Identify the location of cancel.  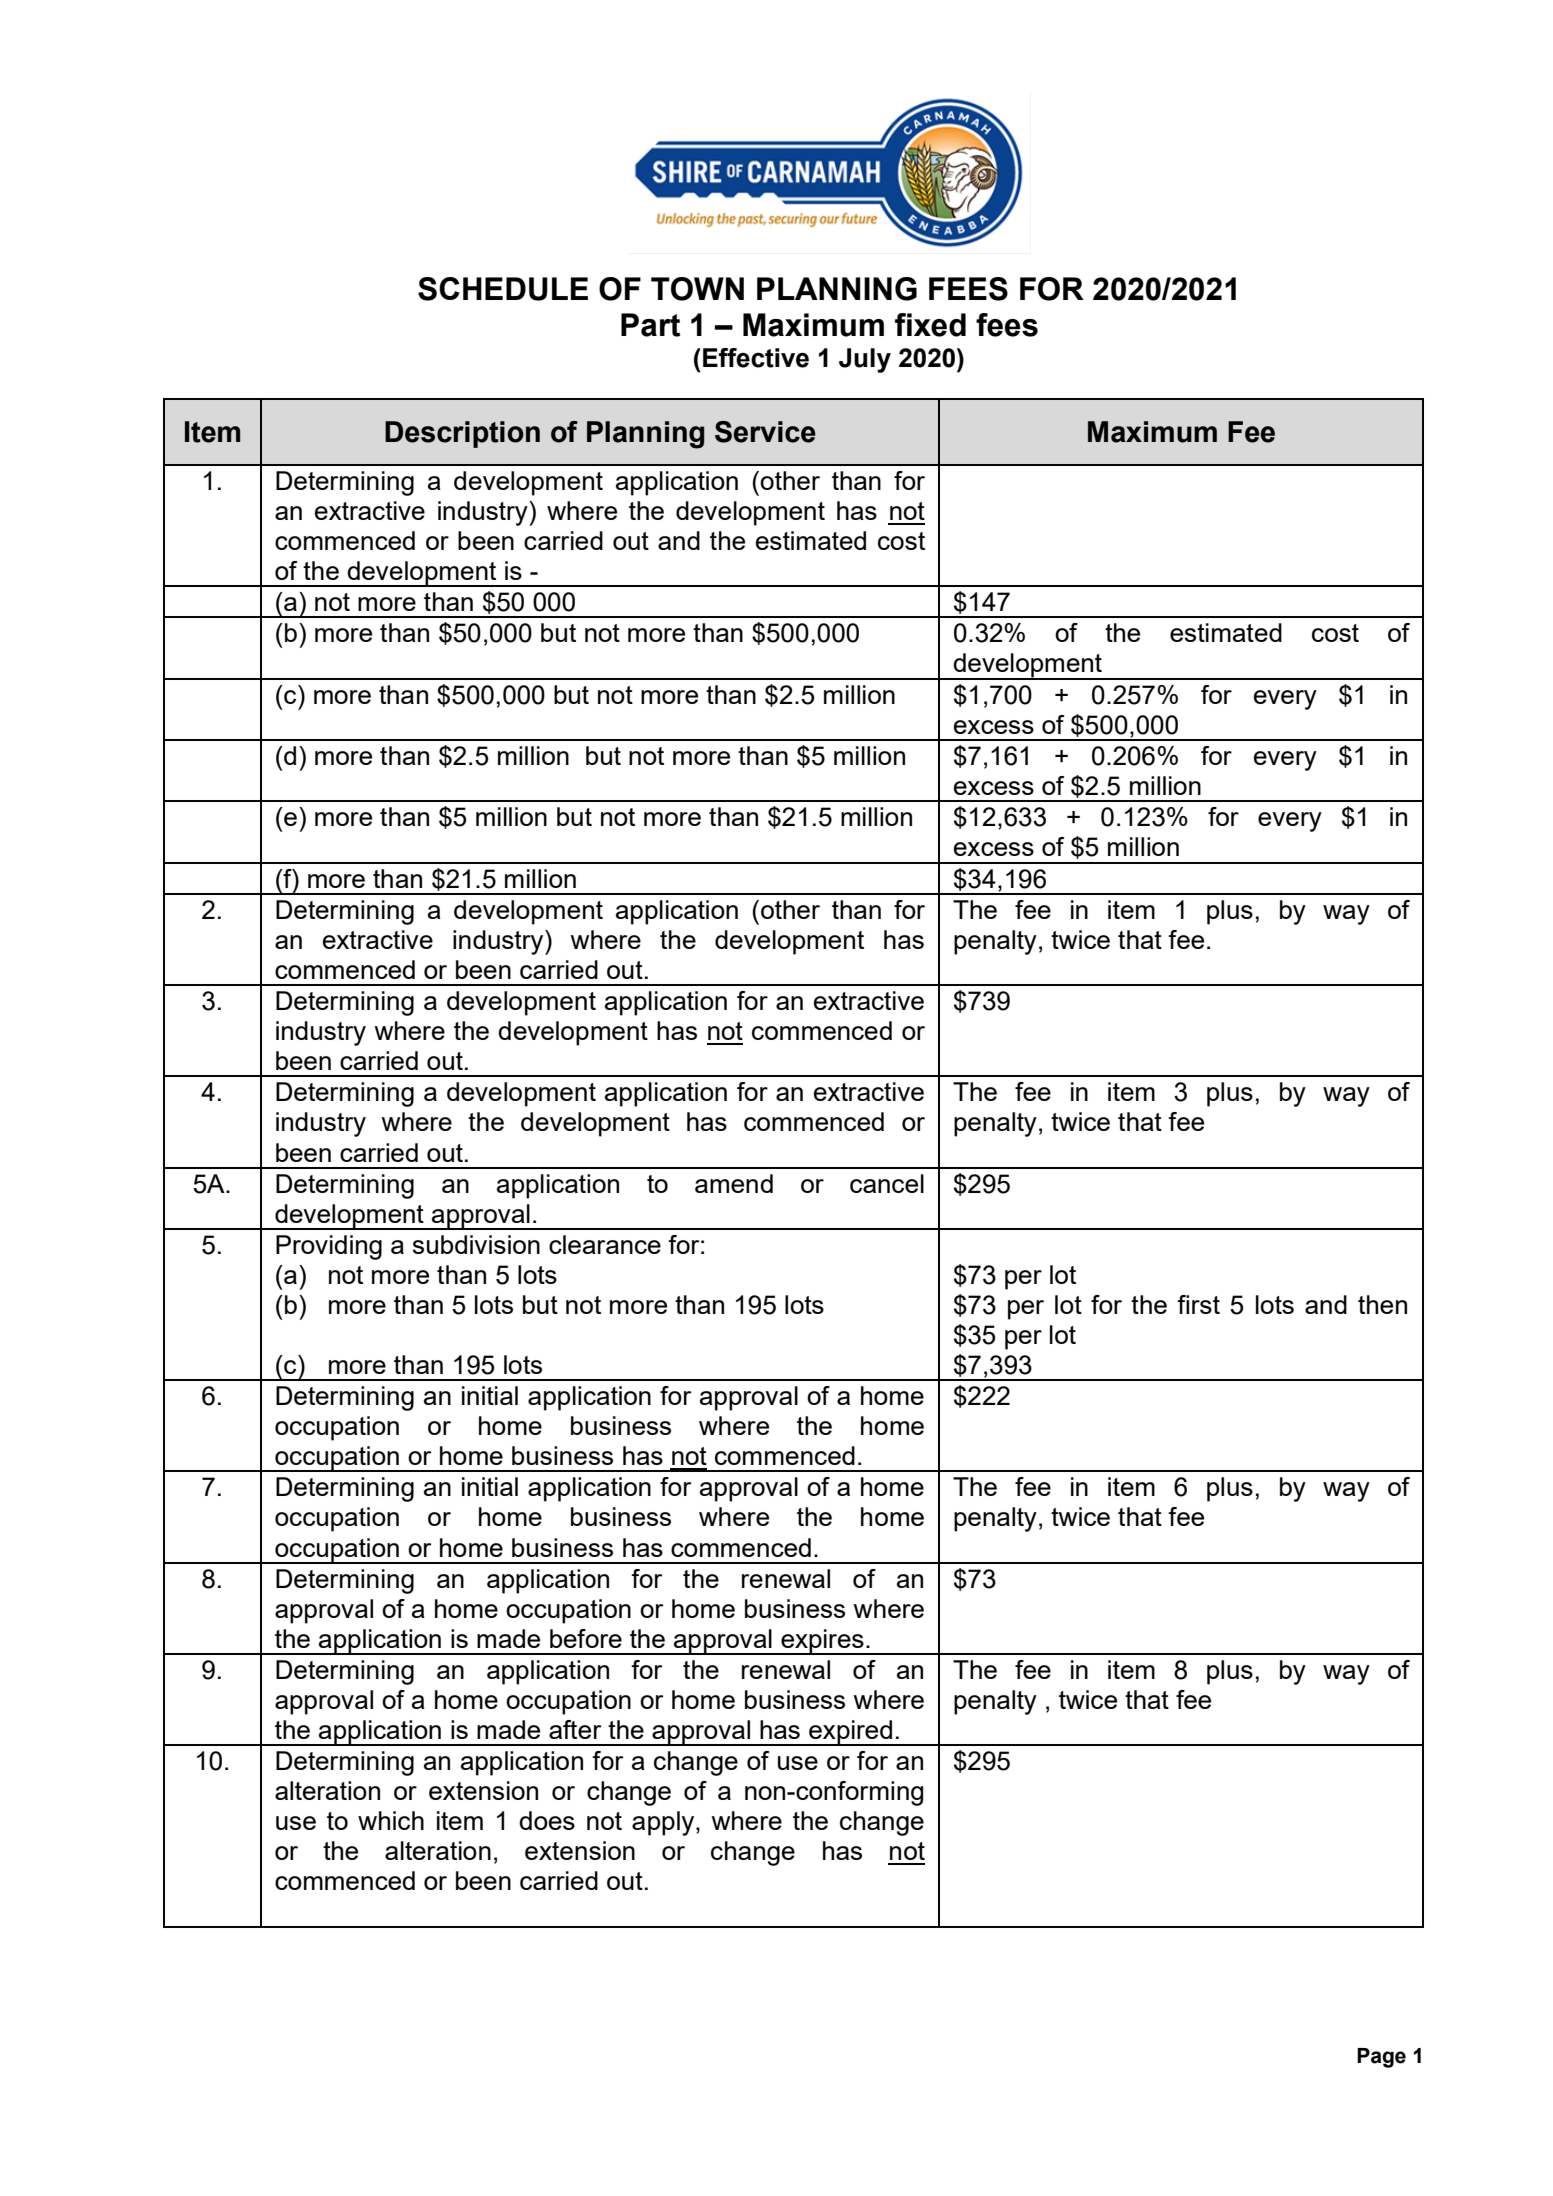
(887, 1183).
